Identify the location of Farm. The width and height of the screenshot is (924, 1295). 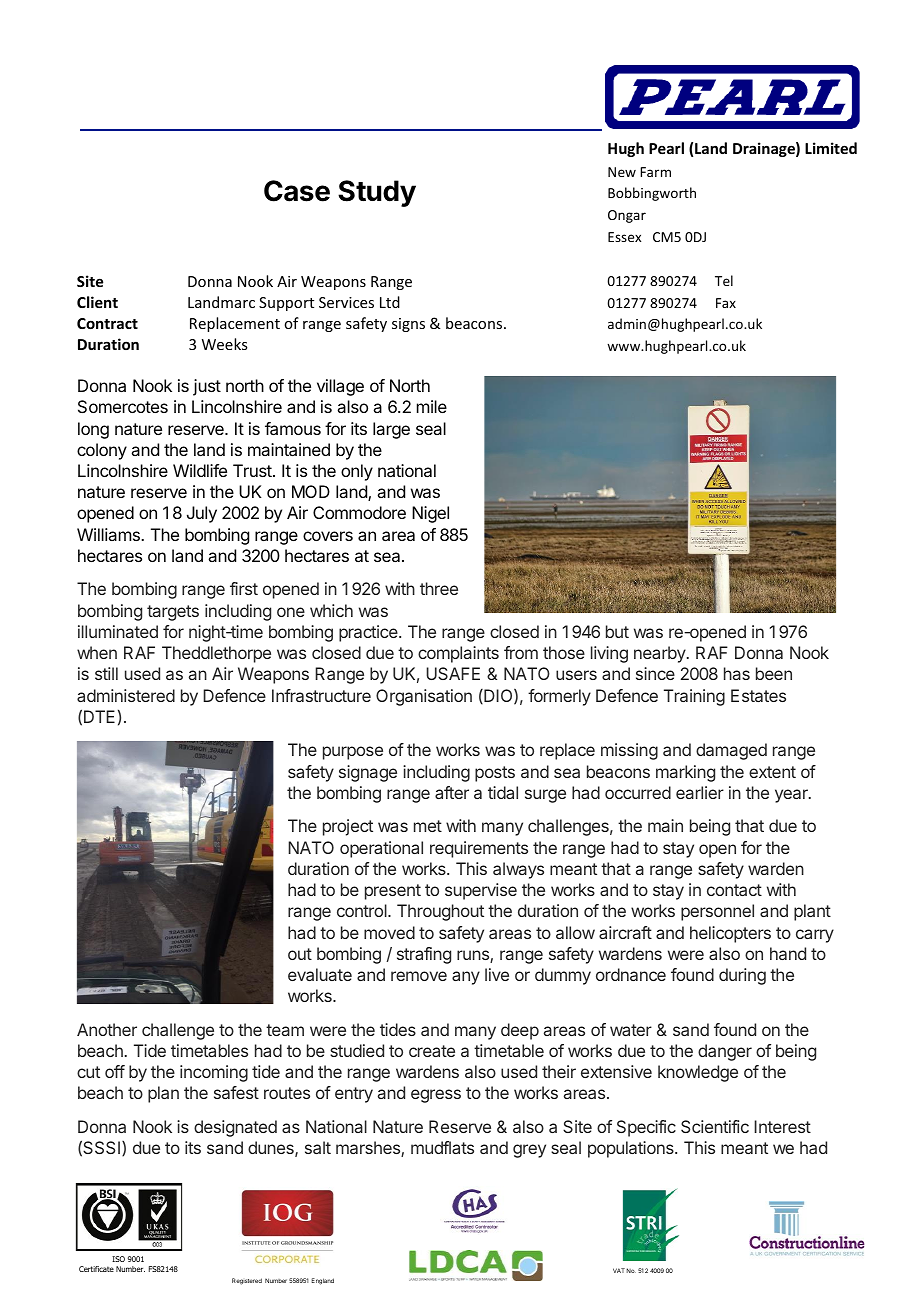
(655, 172).
